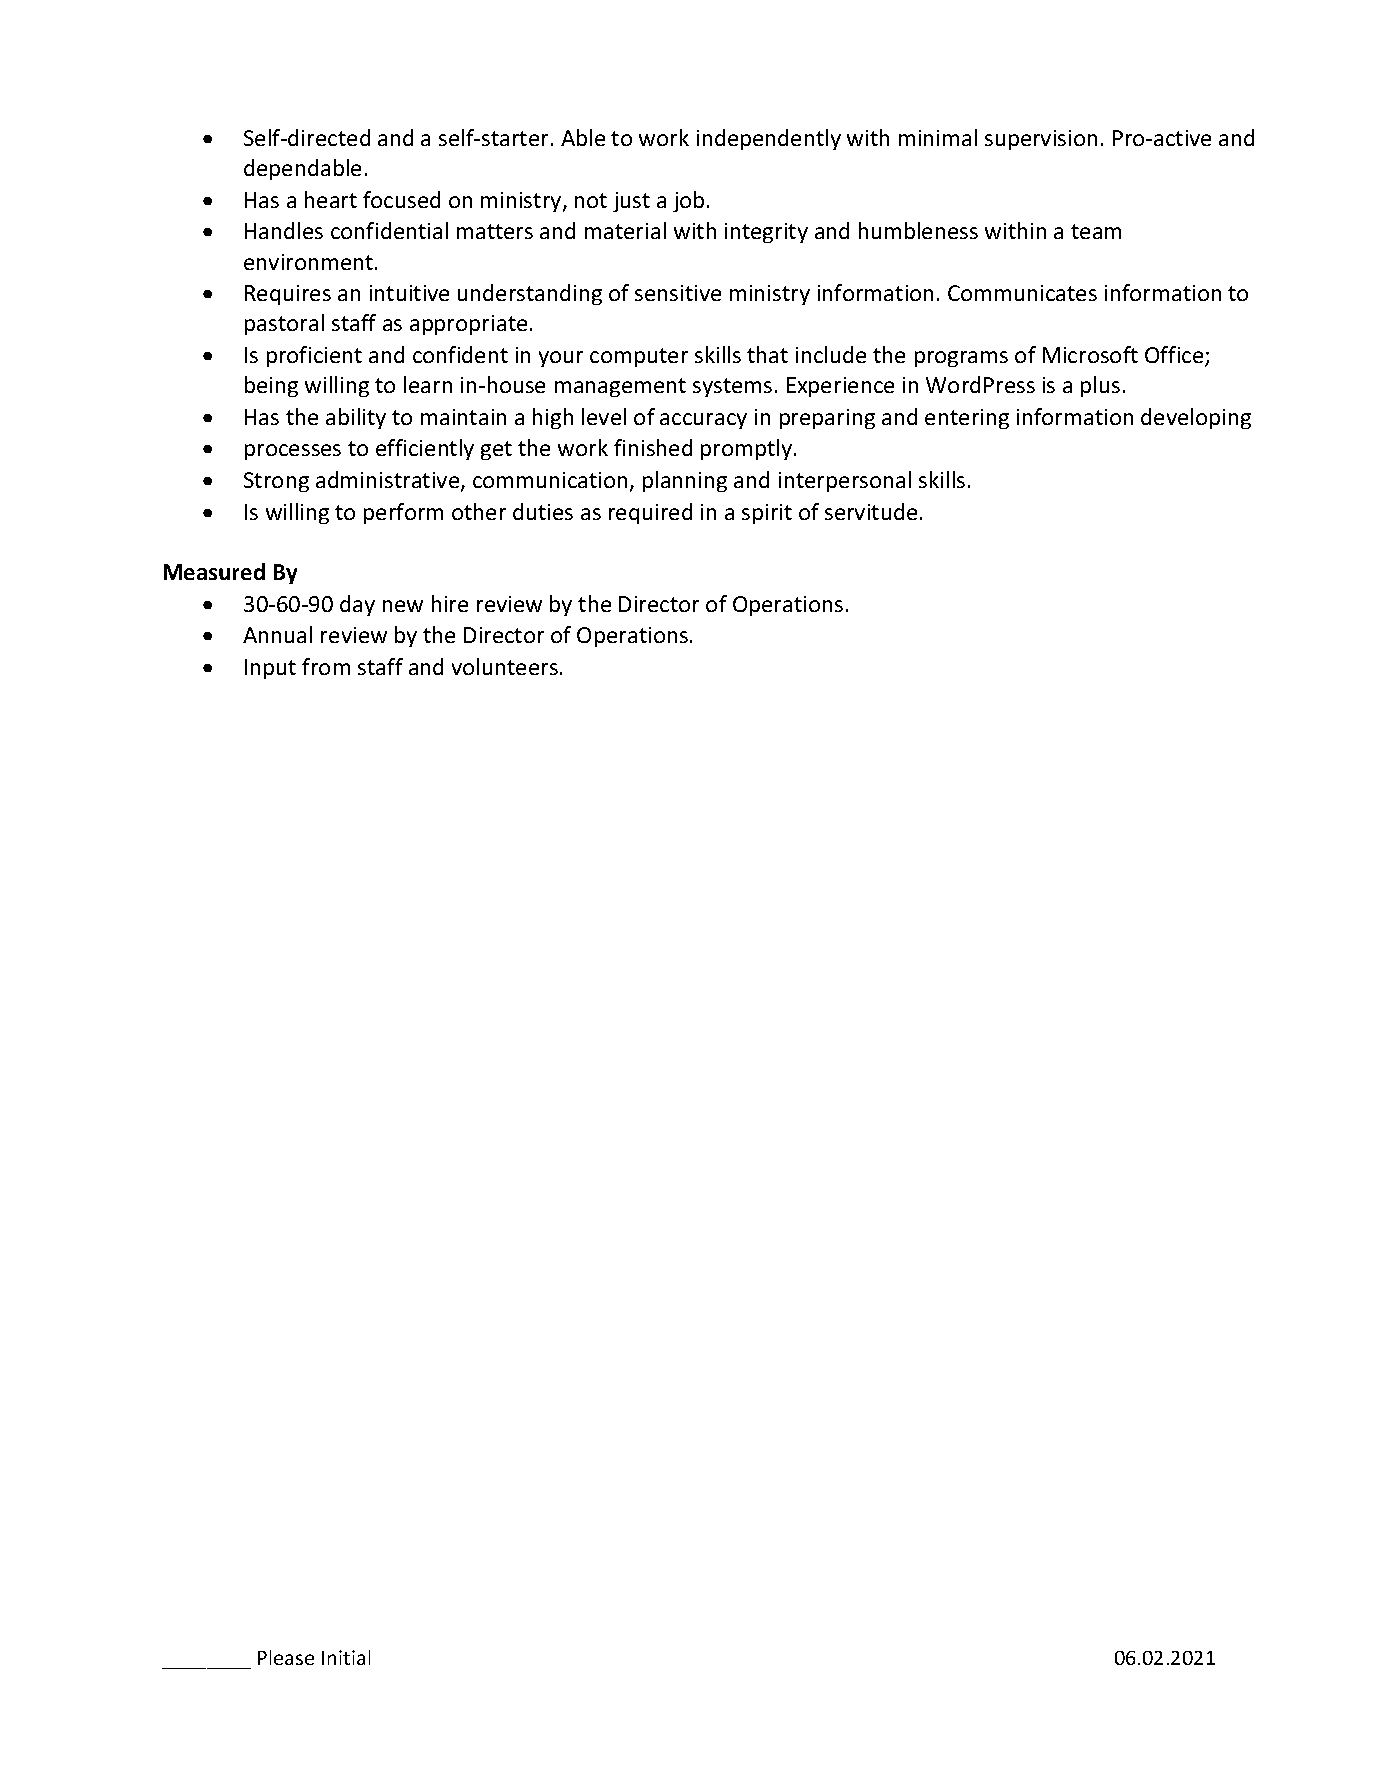 The width and height of the page is (1379, 1784). Describe the element at coordinates (331, 199) in the page. I see `heart` at that location.
